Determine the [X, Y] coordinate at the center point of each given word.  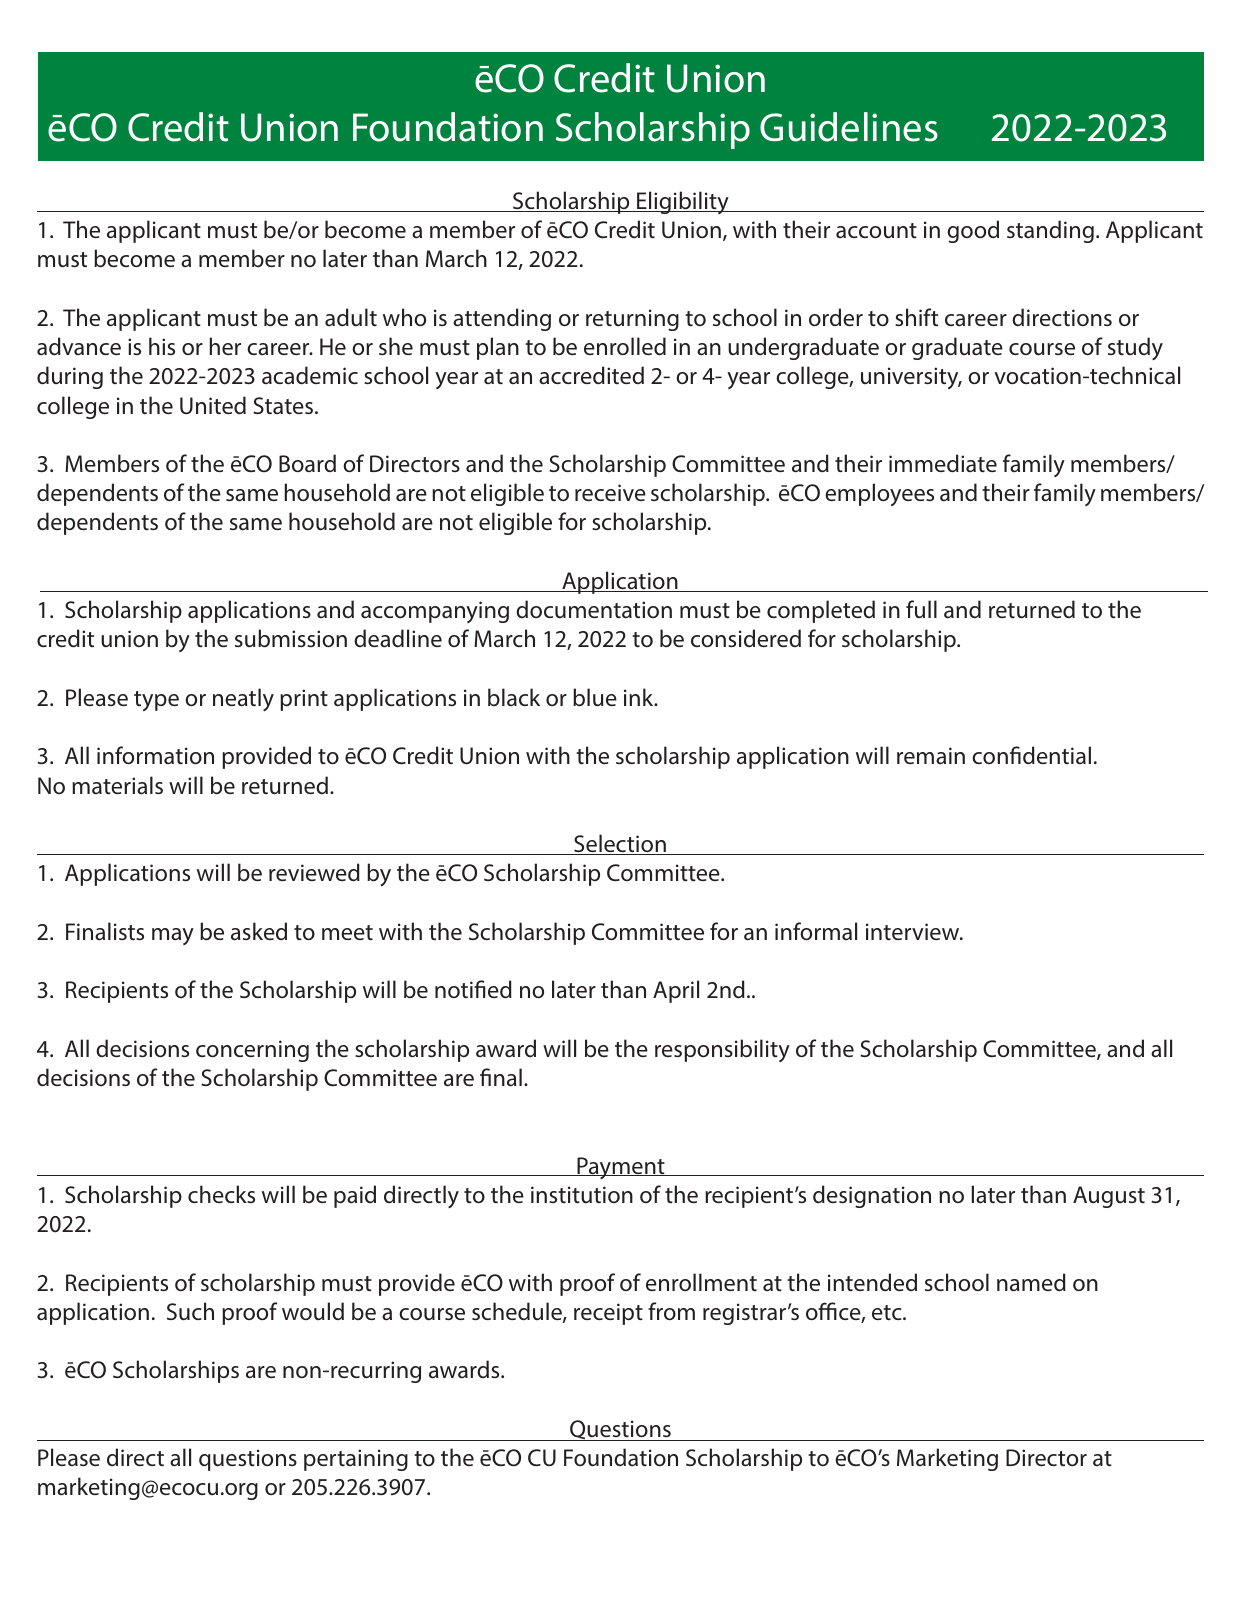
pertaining [356, 1460]
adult [351, 317]
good [973, 231]
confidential [1031, 755]
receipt [608, 1314]
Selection [620, 844]
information [155, 755]
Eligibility [683, 202]
